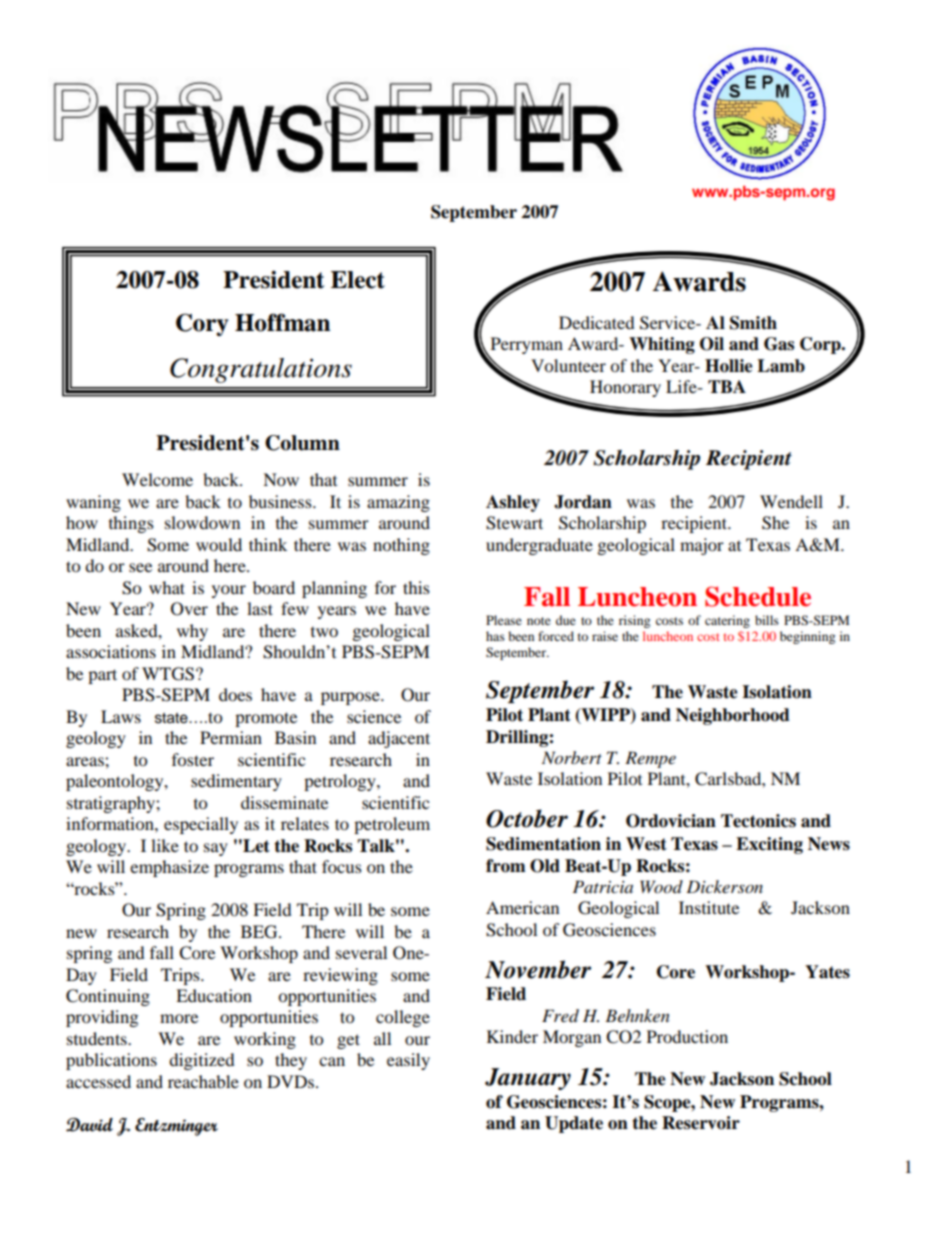 The width and height of the image is (952, 1233). What do you see at coordinates (758, 821) in the image?
I see `Tectonics` at bounding box center [758, 821].
